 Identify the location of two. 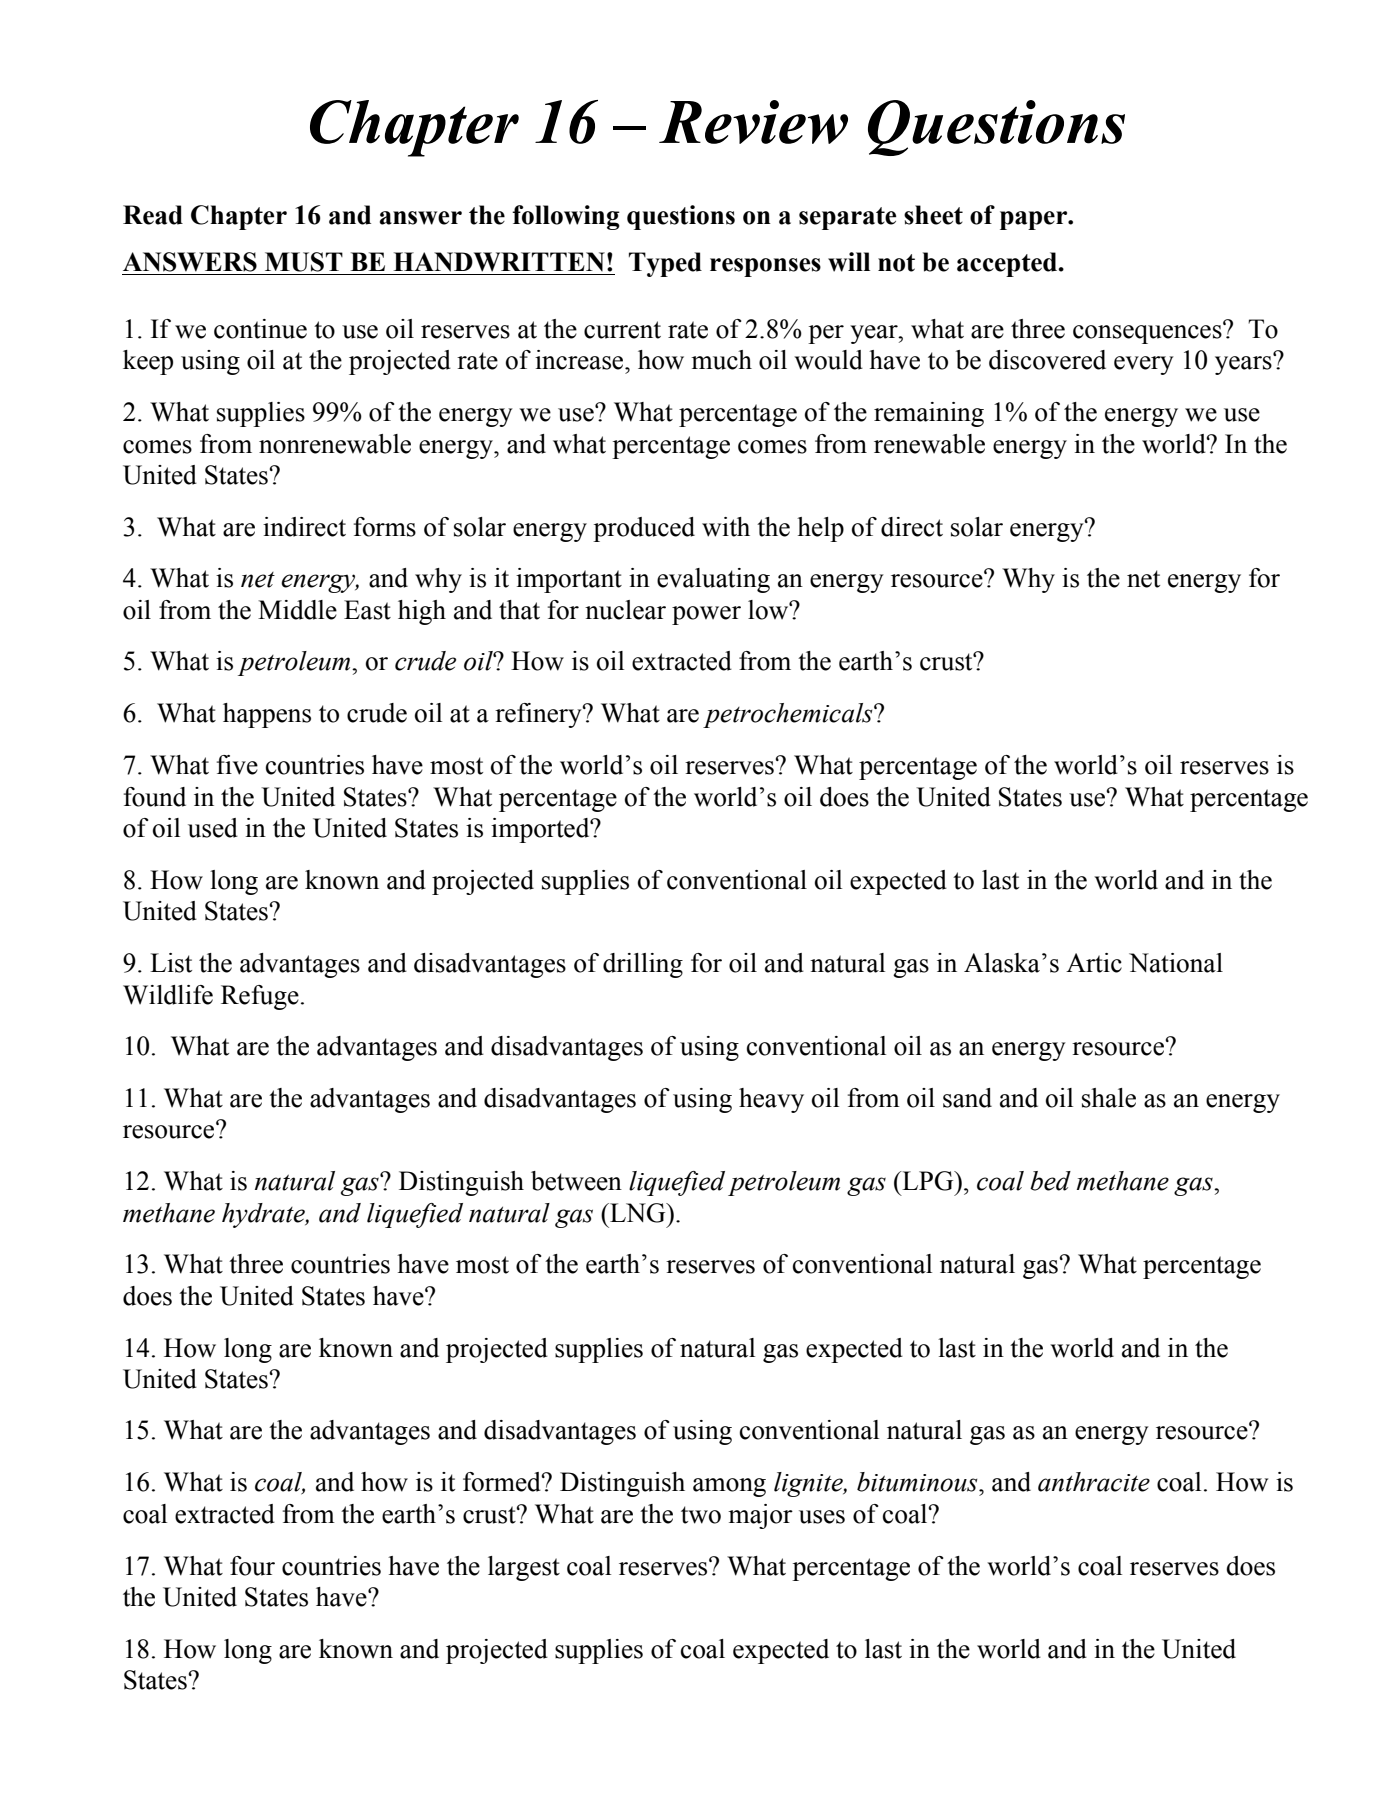
(701, 1515).
